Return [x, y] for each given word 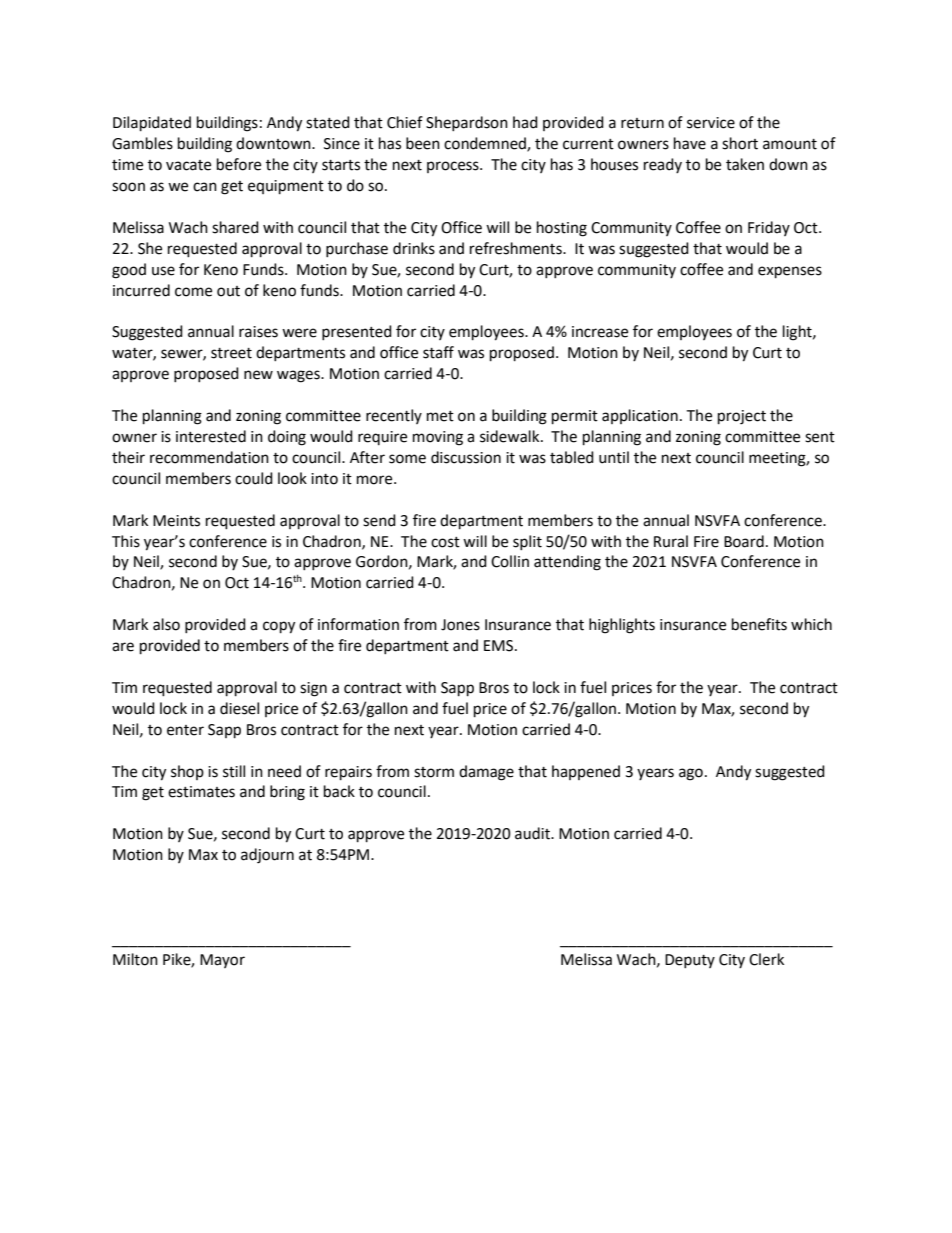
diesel [239, 708]
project [742, 417]
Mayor [222, 961]
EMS [500, 646]
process [454, 167]
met [440, 416]
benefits [759, 624]
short [740, 143]
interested [211, 436]
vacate [188, 165]
